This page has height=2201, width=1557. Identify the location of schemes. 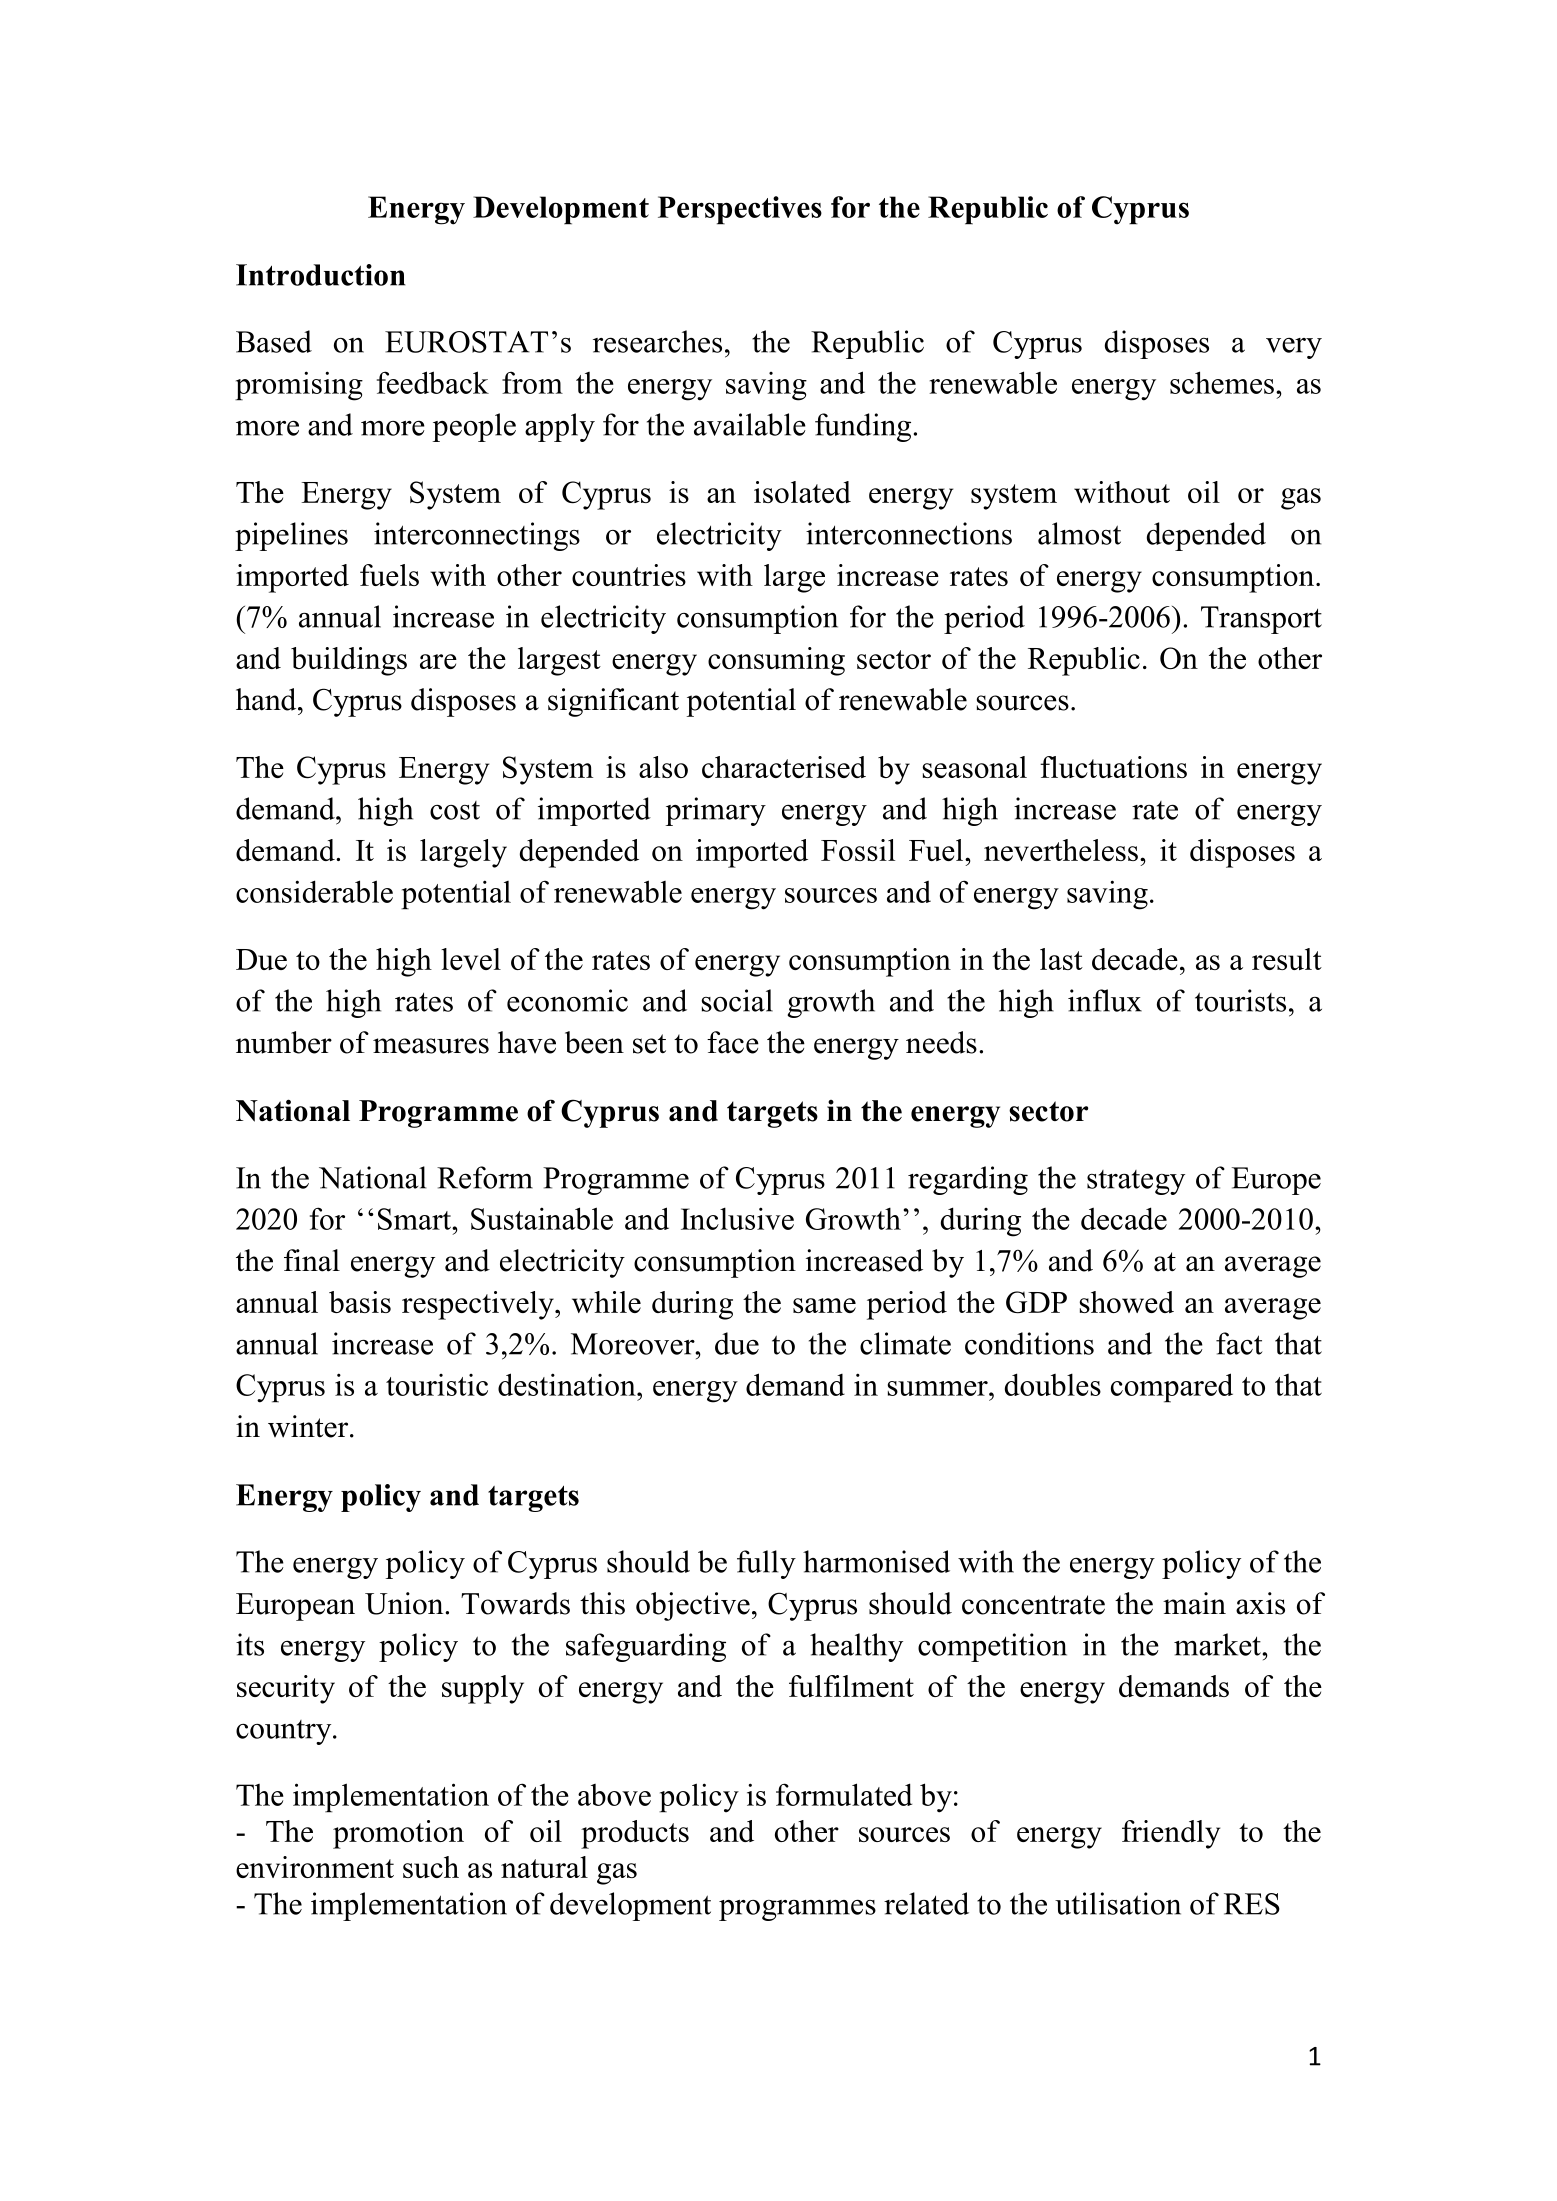
(1222, 382).
